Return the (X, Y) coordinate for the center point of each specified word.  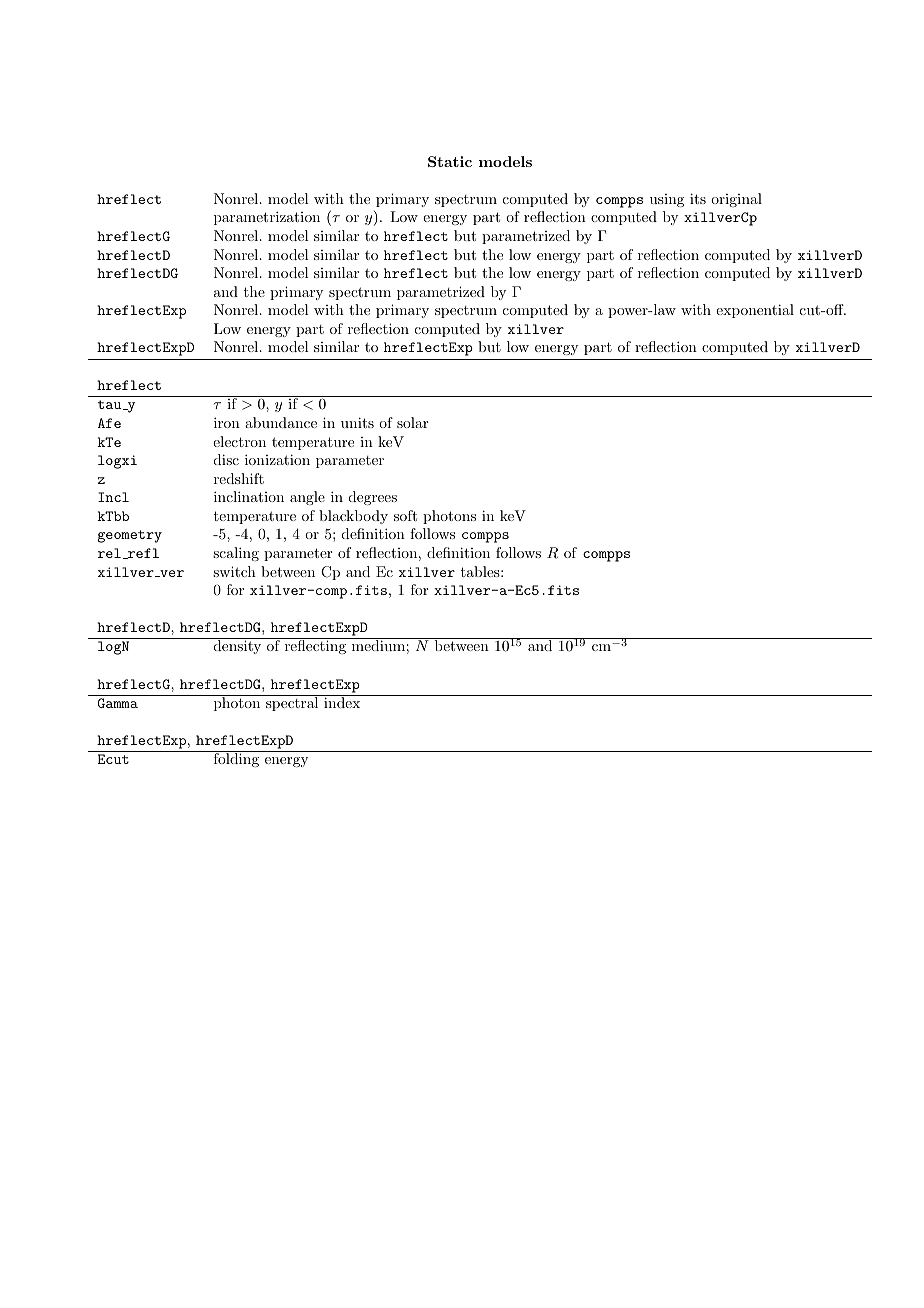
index (342, 701)
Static (450, 161)
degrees (373, 498)
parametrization (267, 218)
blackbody (353, 517)
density (237, 647)
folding (236, 759)
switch (234, 571)
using (667, 200)
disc (226, 459)
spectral (292, 703)
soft (405, 515)
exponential (755, 311)
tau (111, 405)
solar (412, 422)
